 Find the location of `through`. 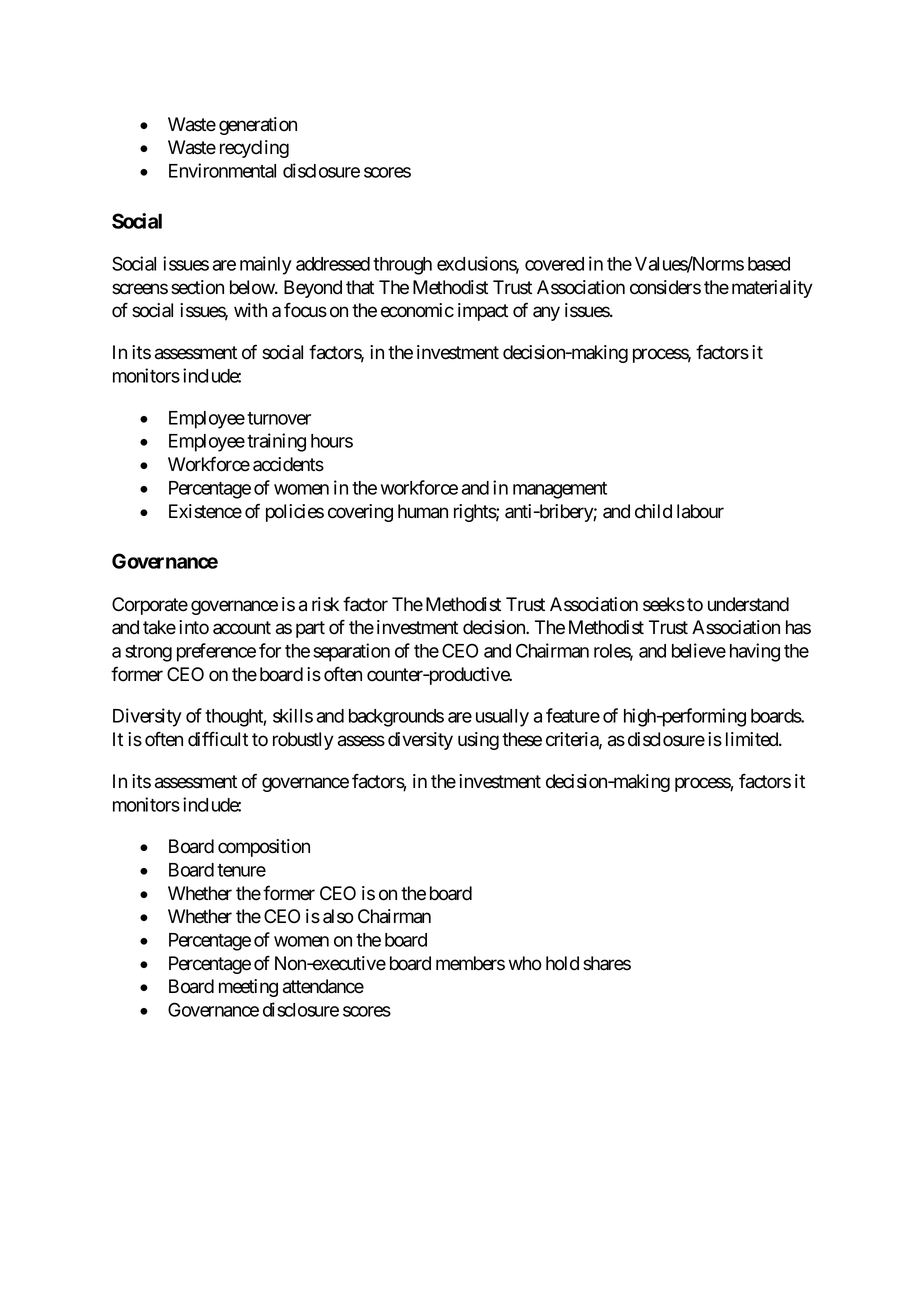

through is located at coordinates (402, 266).
